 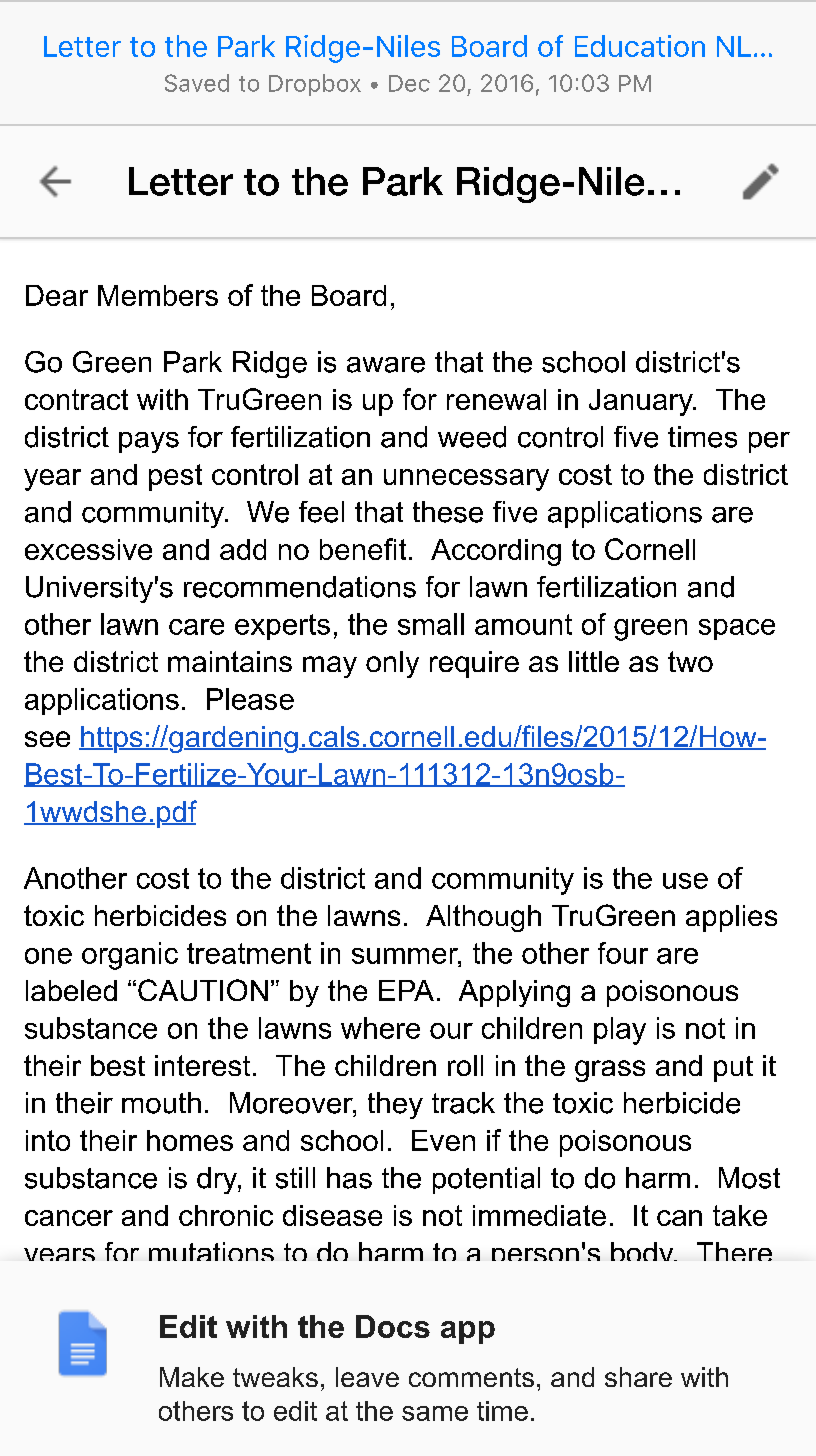 I want to click on same, so click(x=435, y=1413).
